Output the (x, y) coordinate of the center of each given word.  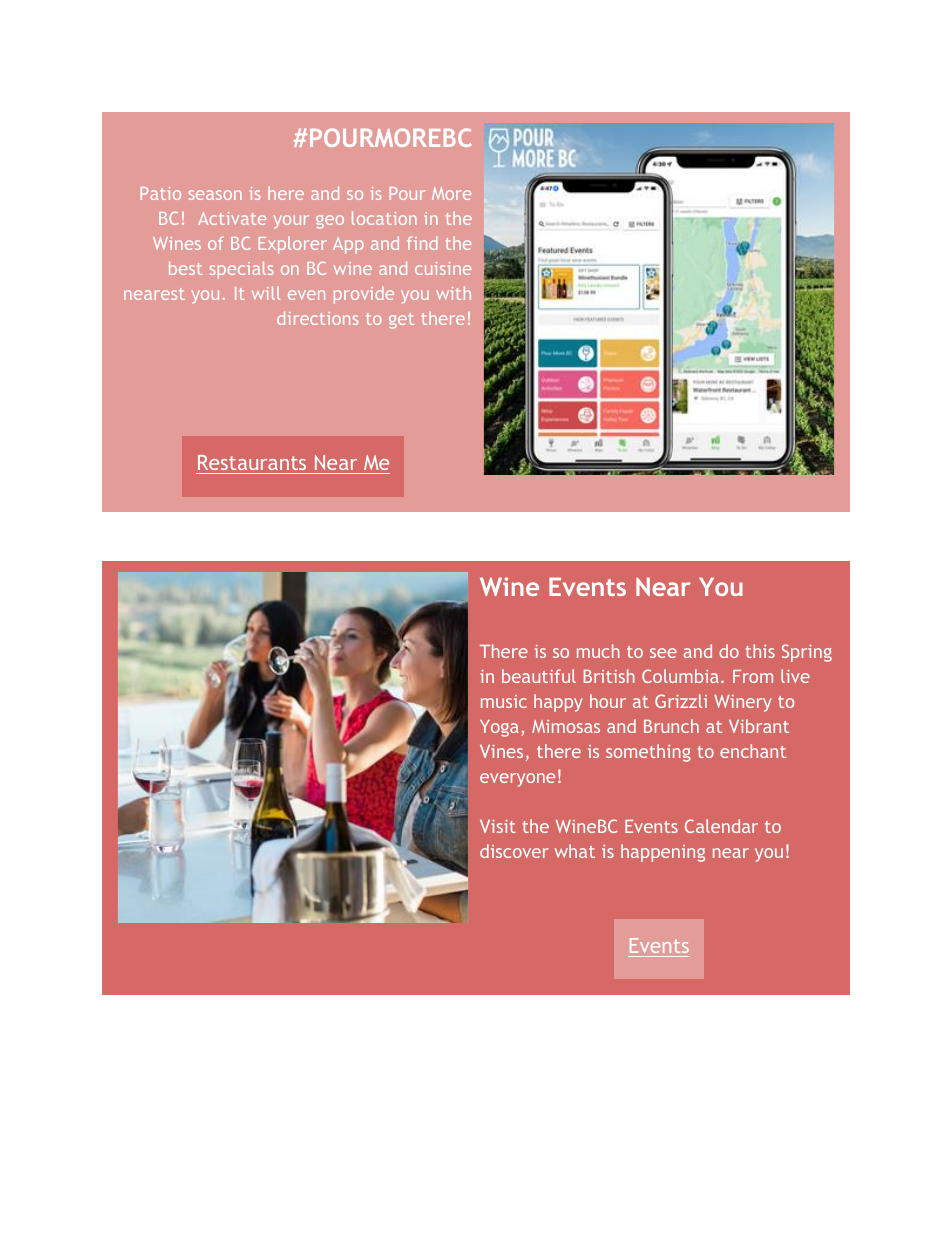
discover (514, 851)
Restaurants (252, 462)
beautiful (539, 676)
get (401, 321)
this (760, 651)
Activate (232, 218)
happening (663, 853)
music (504, 701)
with (453, 293)
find (422, 243)
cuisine (443, 268)
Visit (498, 826)
